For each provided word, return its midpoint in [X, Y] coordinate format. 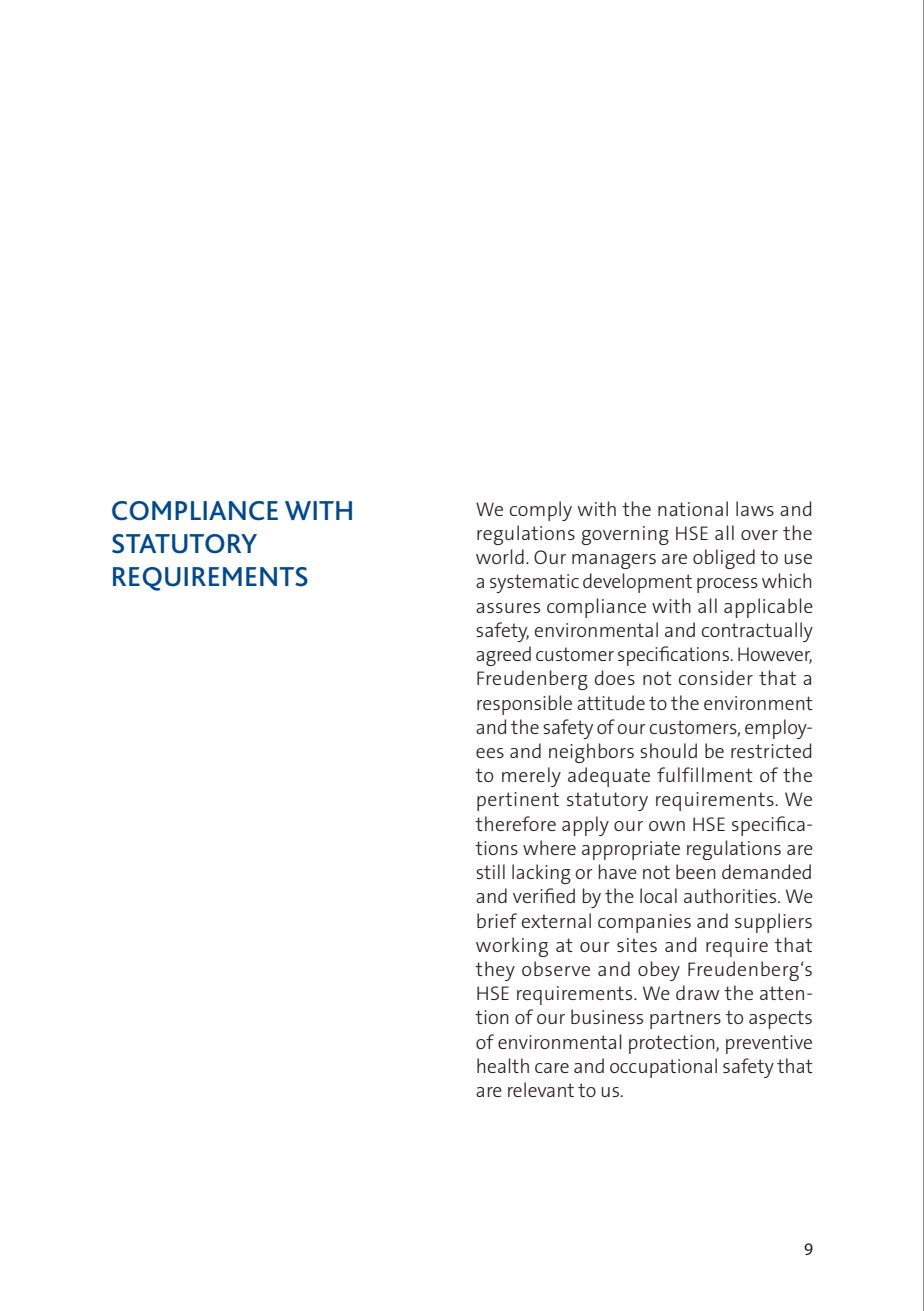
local [658, 895]
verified [544, 895]
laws [755, 508]
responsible [524, 705]
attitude [611, 702]
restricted [771, 750]
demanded [766, 871]
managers [614, 561]
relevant [541, 1089]
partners [685, 1019]
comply [541, 511]
